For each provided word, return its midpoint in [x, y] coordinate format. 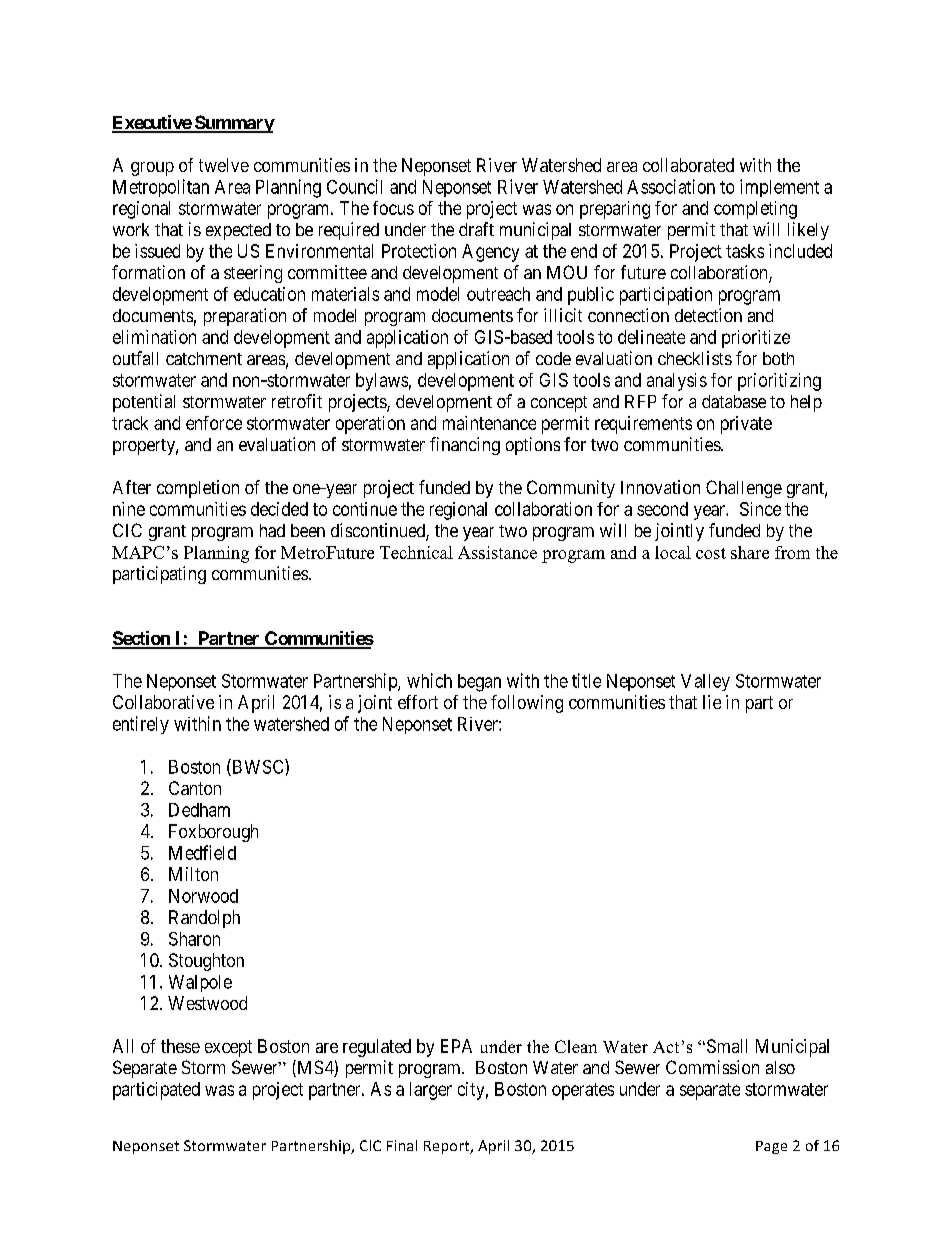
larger [431, 1091]
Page [771, 1147]
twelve [224, 165]
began [479, 683]
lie [712, 702]
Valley [705, 682]
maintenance [489, 423]
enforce [214, 423]
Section [142, 639]
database [734, 401]
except [228, 1048]
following [527, 704]
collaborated [688, 165]
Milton [193, 874]
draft [476, 229]
